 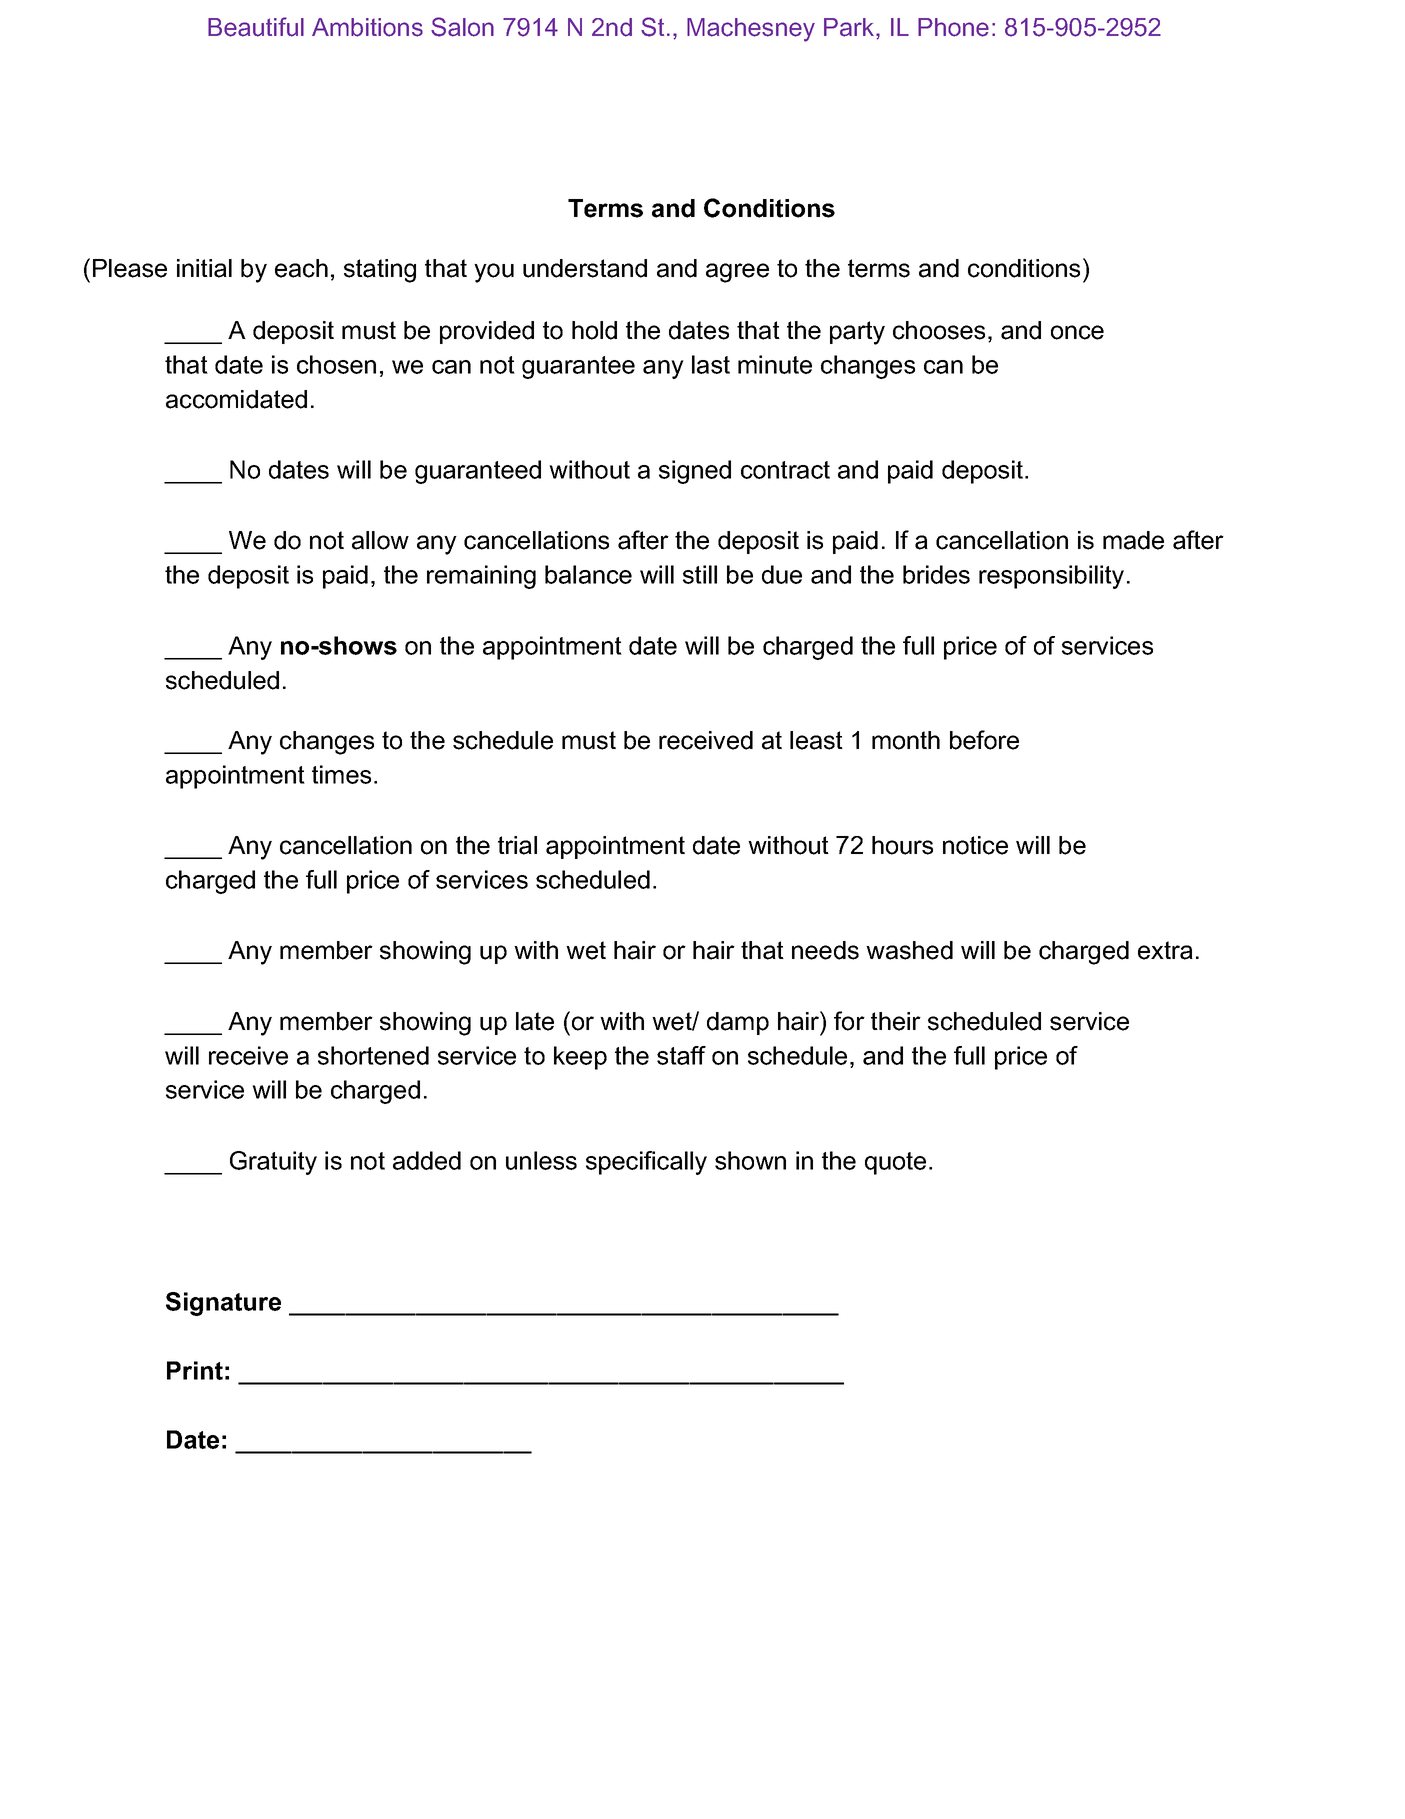 I want to click on their, so click(x=896, y=1021).
